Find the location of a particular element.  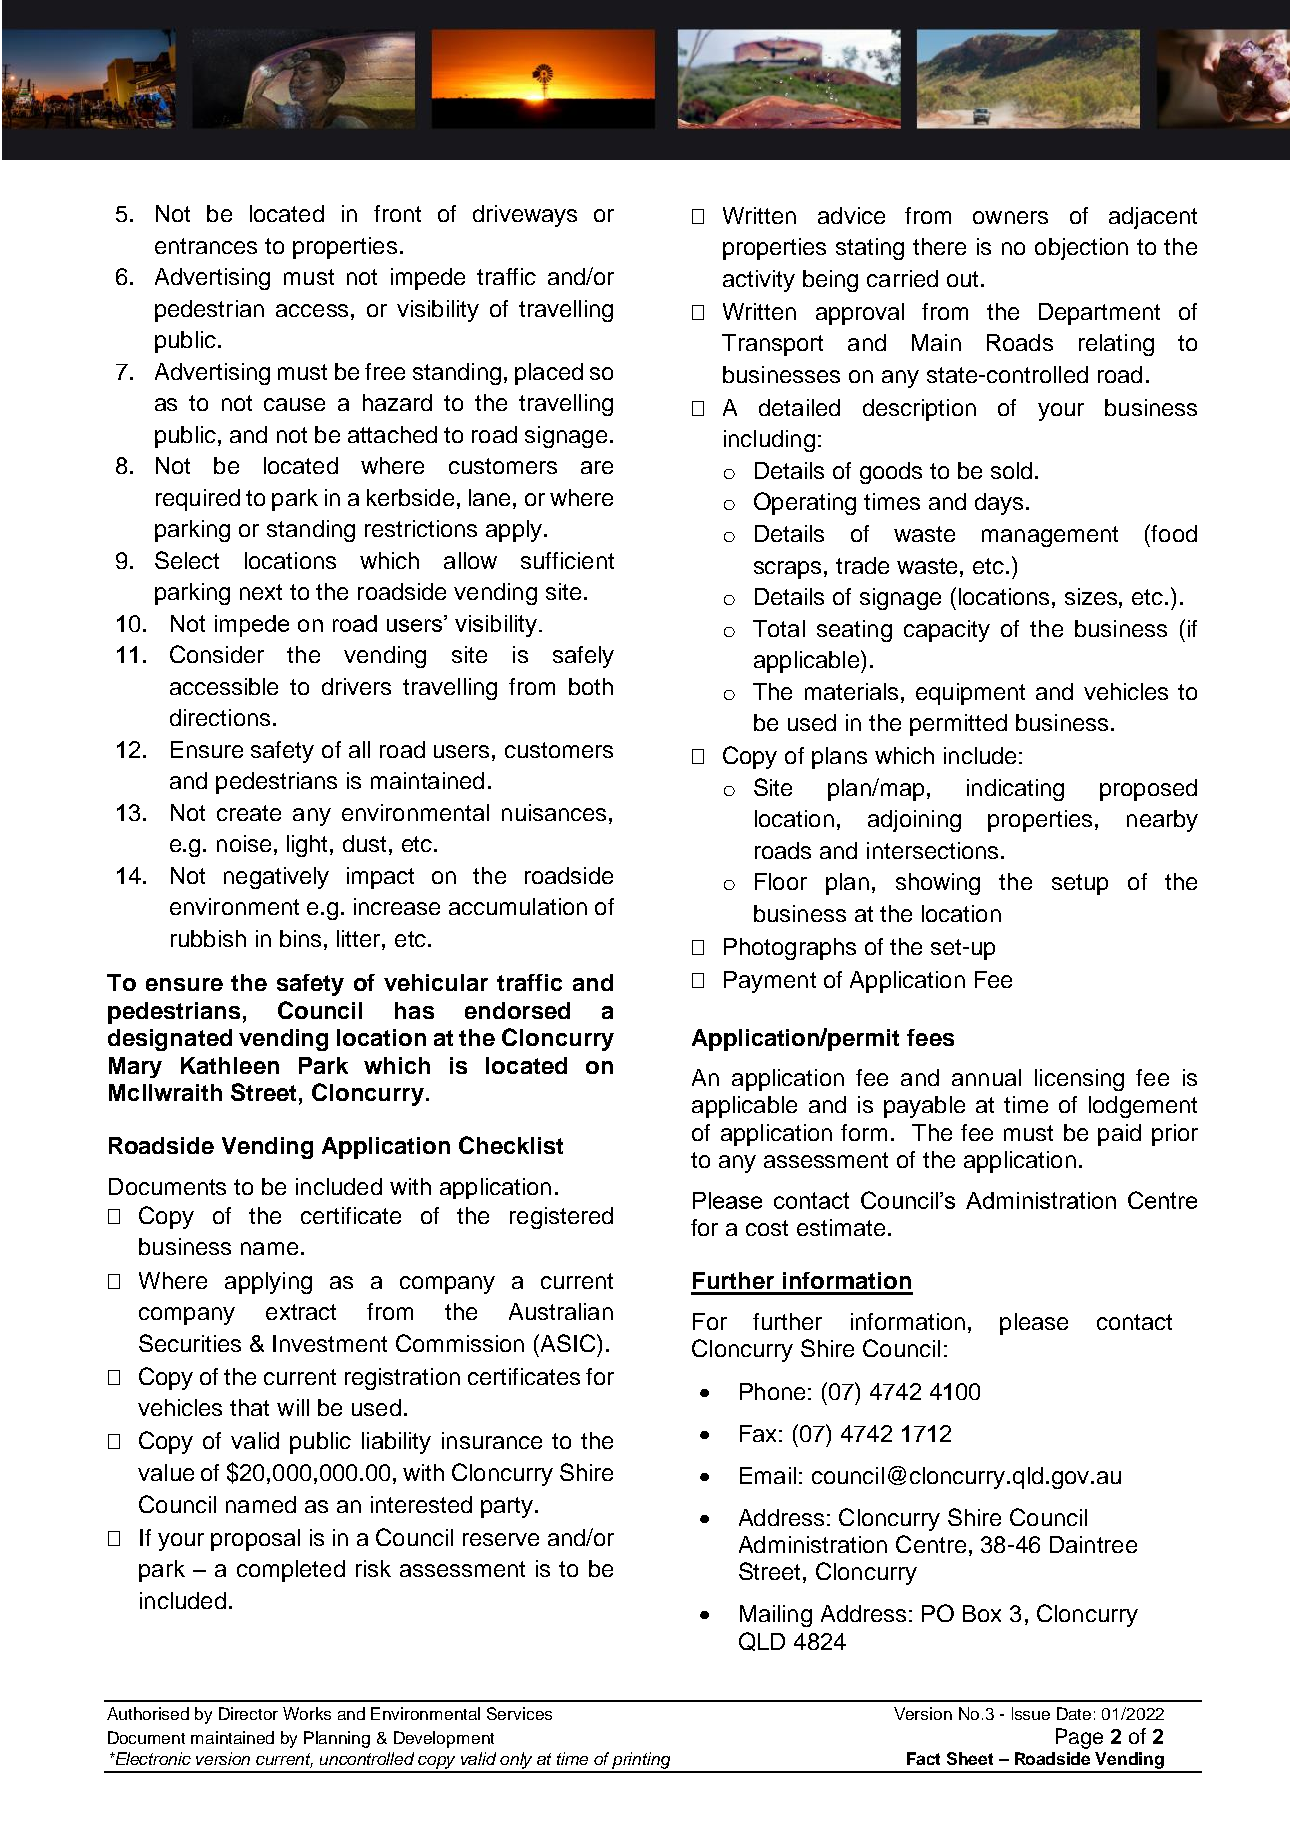

directions is located at coordinates (220, 717).
